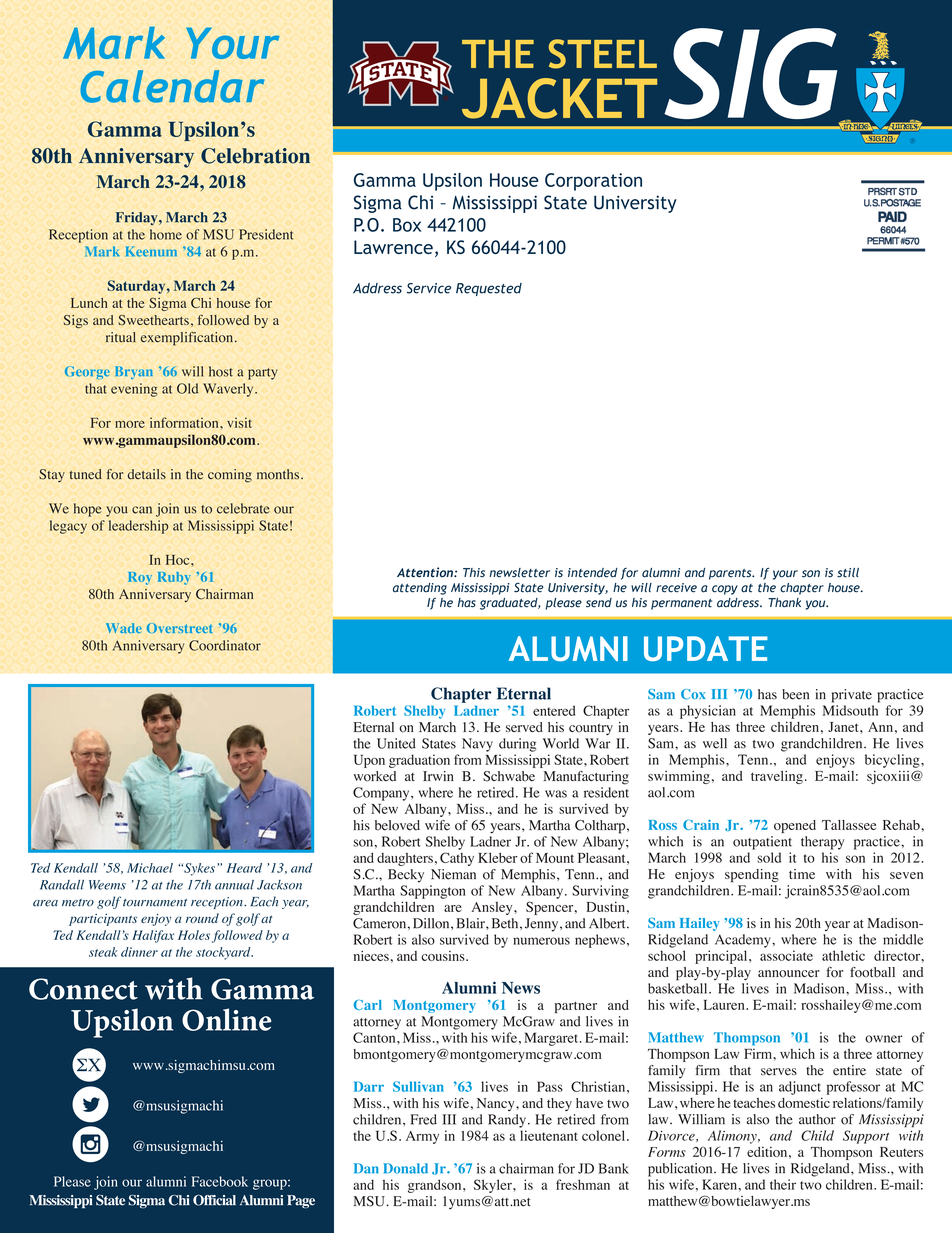 The width and height of the screenshot is (952, 1233). Describe the element at coordinates (124, 628) in the screenshot. I see `Wade` at that location.
